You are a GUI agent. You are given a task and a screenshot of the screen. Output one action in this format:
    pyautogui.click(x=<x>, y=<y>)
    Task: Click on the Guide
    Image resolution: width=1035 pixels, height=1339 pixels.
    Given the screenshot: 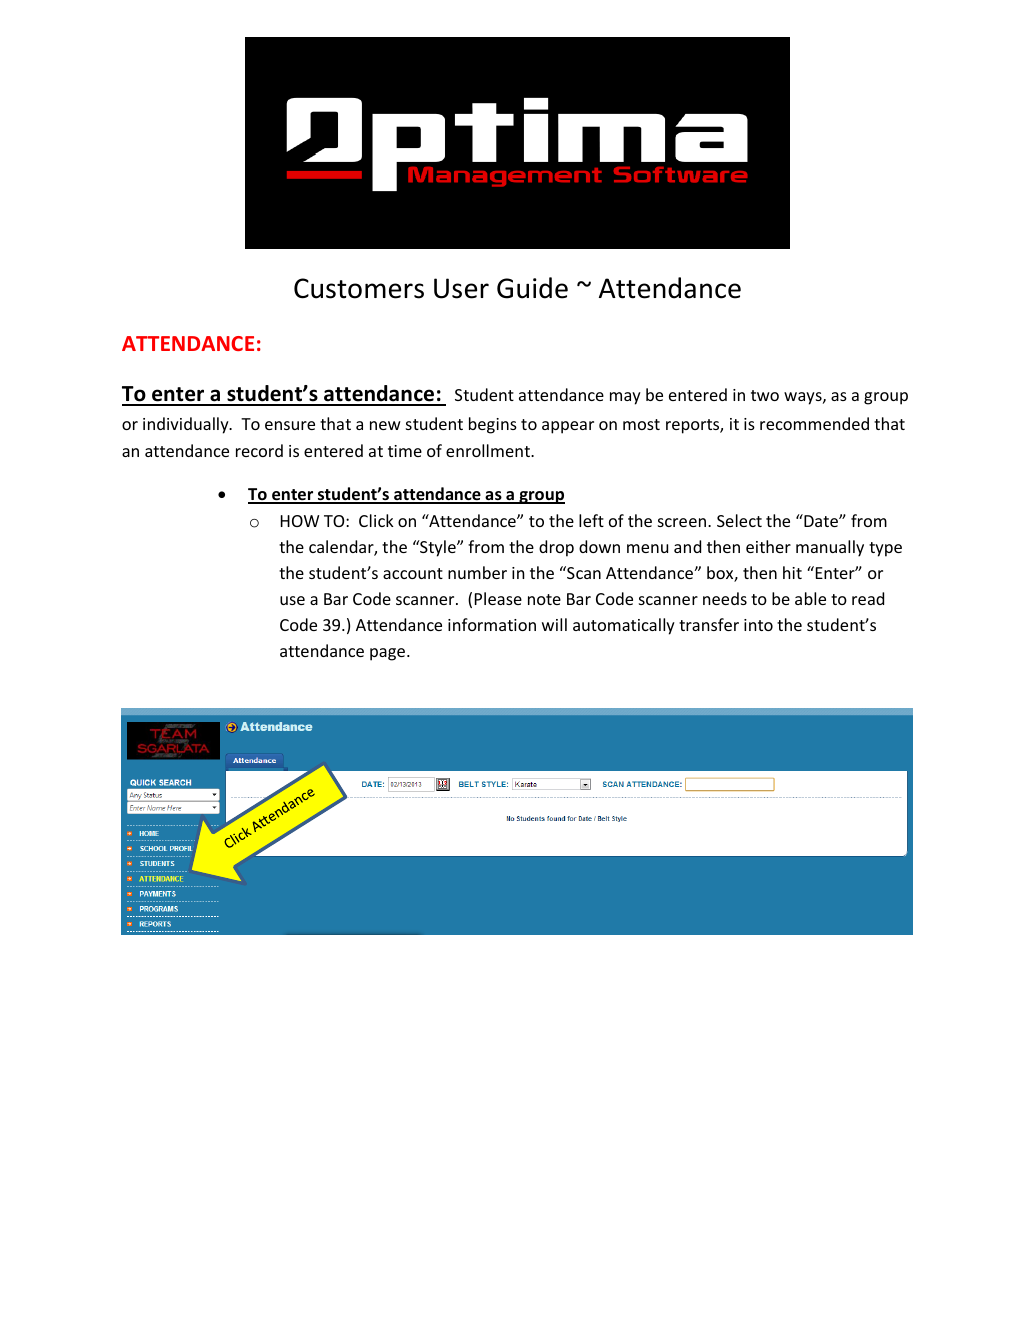 What is the action you would take?
    pyautogui.click(x=532, y=288)
